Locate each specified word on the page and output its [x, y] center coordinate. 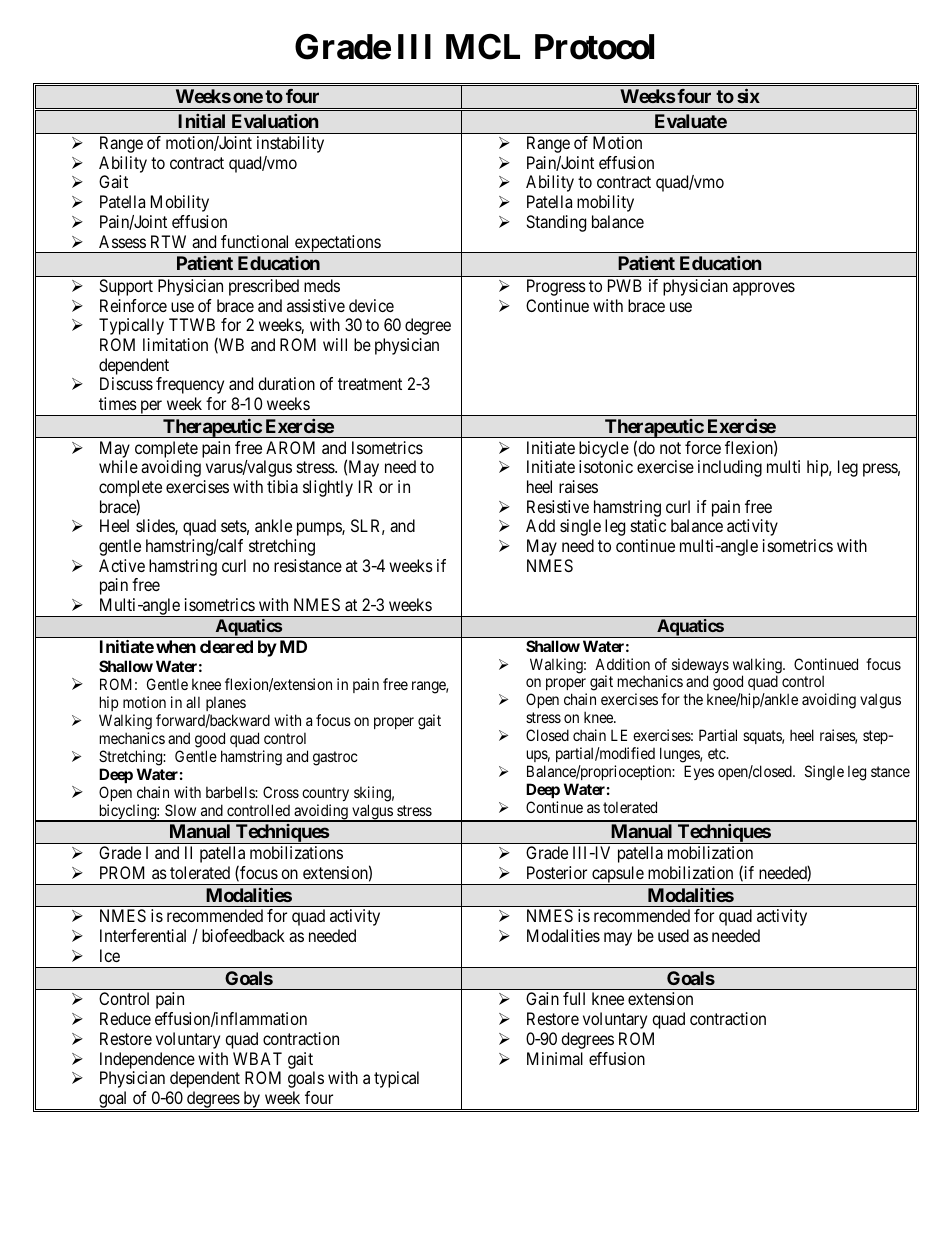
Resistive [558, 506]
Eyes [699, 772]
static [648, 525]
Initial [201, 121]
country [325, 796]
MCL [483, 47]
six [748, 95]
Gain [542, 998]
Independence [147, 1060]
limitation [175, 344]
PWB [625, 285]
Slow [180, 810]
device [371, 305]
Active [122, 565]
